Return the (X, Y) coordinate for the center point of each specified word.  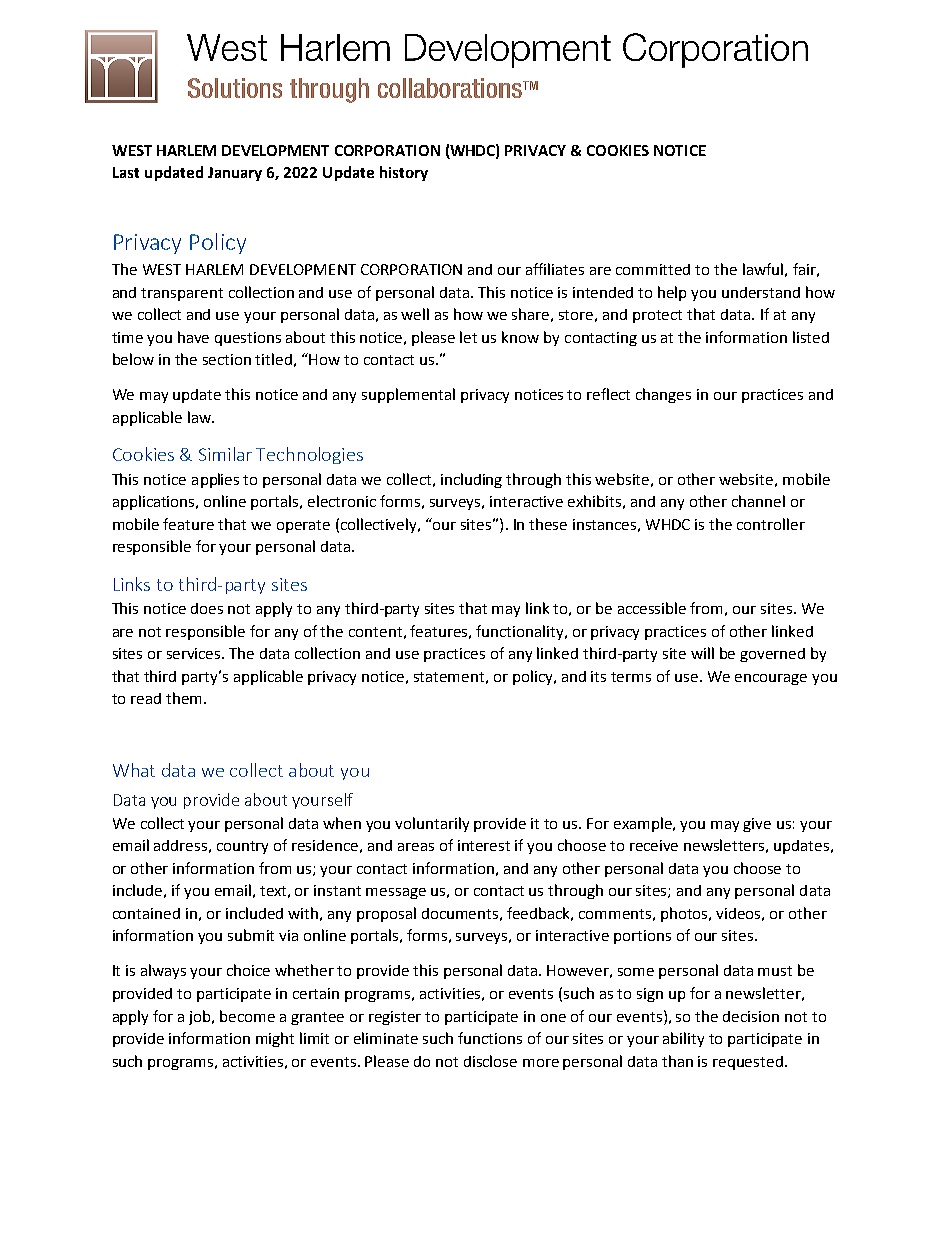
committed (653, 269)
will (702, 653)
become (247, 1016)
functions (490, 1038)
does (207, 608)
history (404, 173)
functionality (521, 632)
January (235, 174)
